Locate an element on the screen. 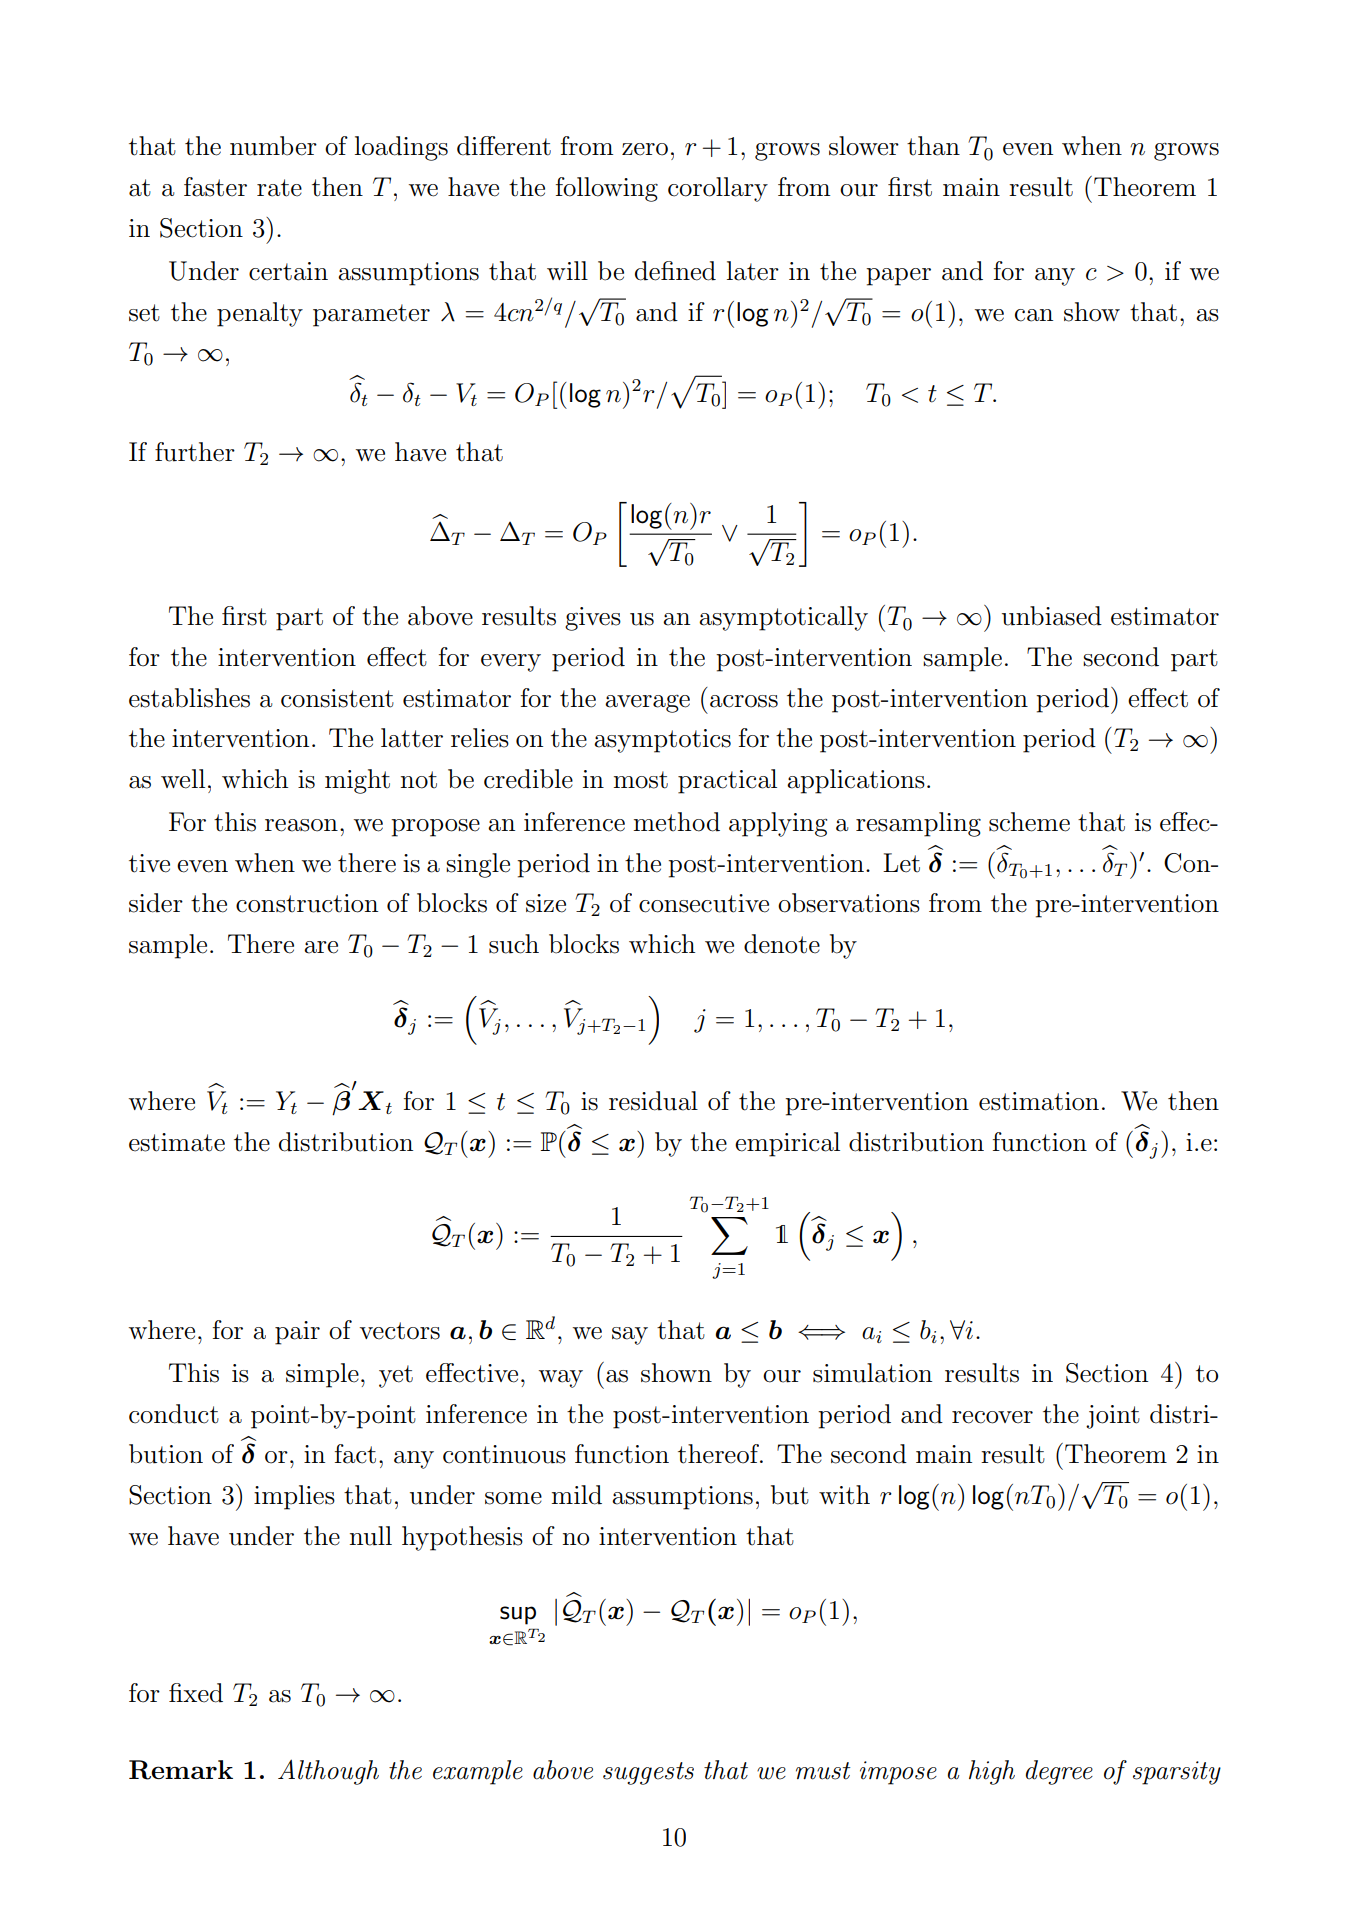 The width and height of the screenshot is (1348, 1907). following is located at coordinates (607, 189).
